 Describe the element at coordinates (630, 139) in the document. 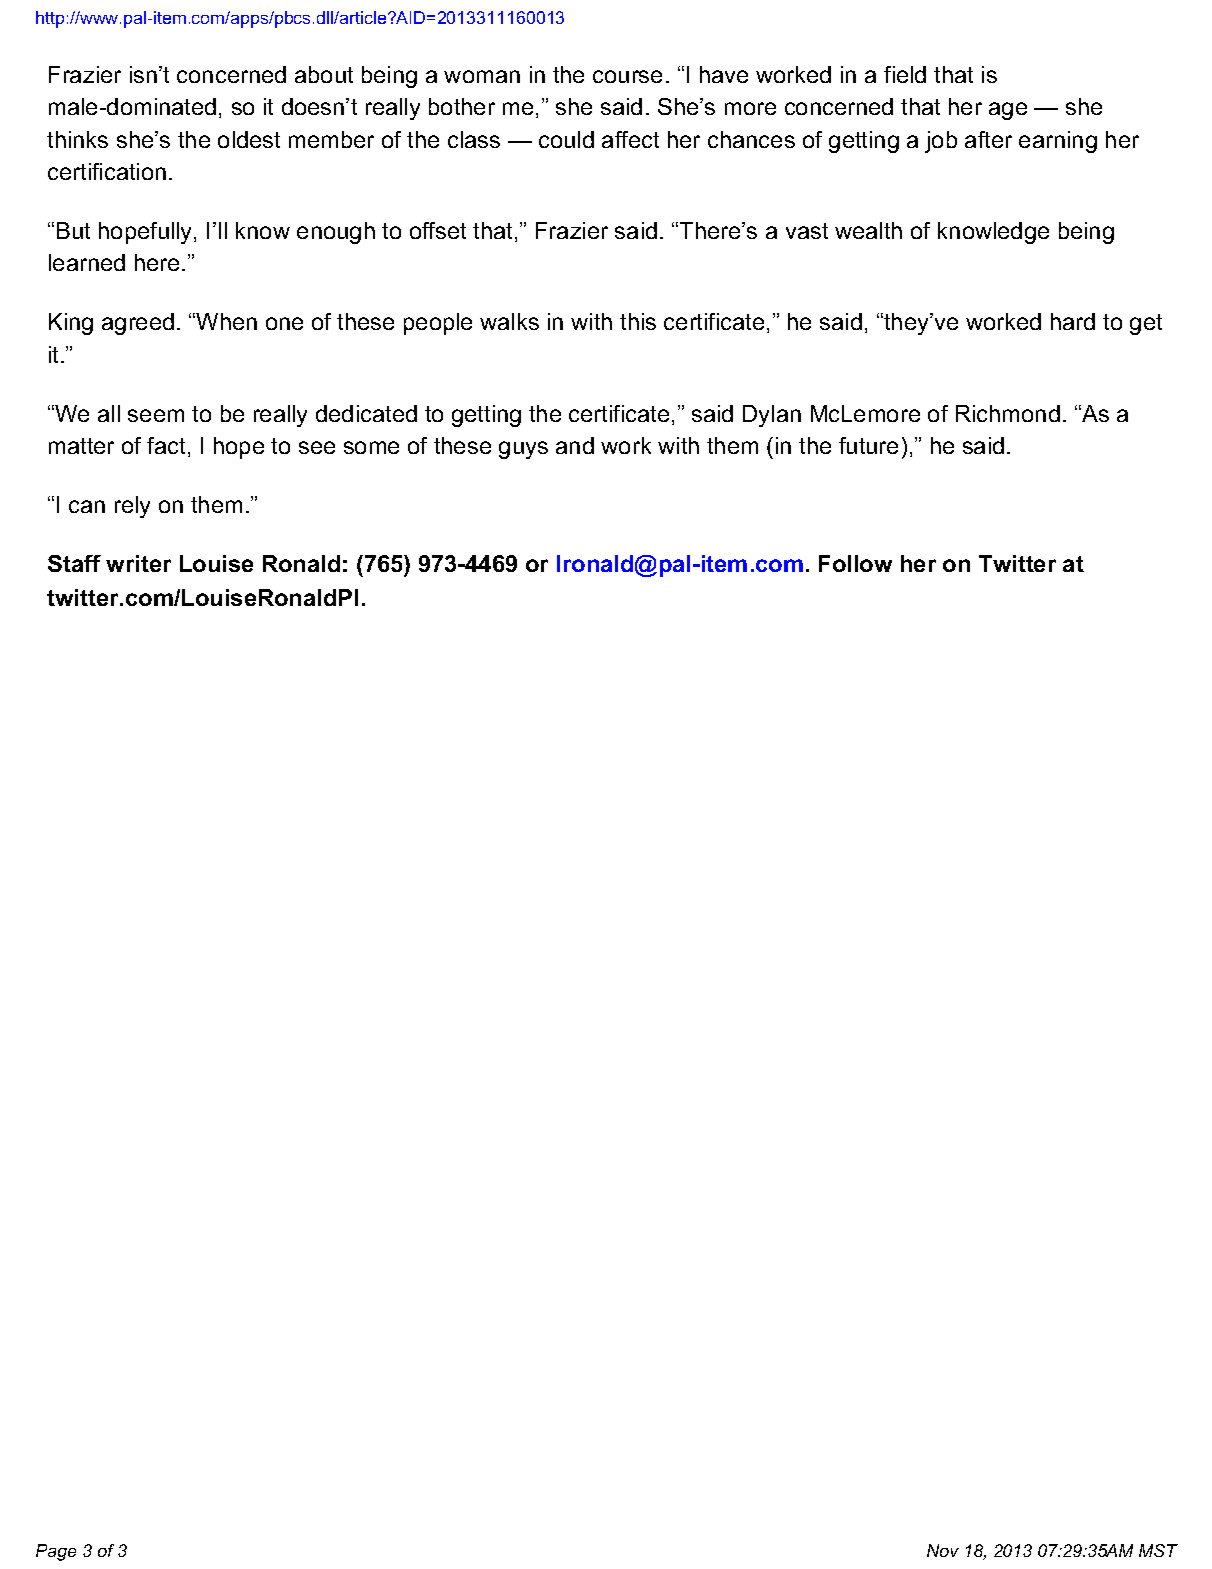

I see `affect` at that location.
